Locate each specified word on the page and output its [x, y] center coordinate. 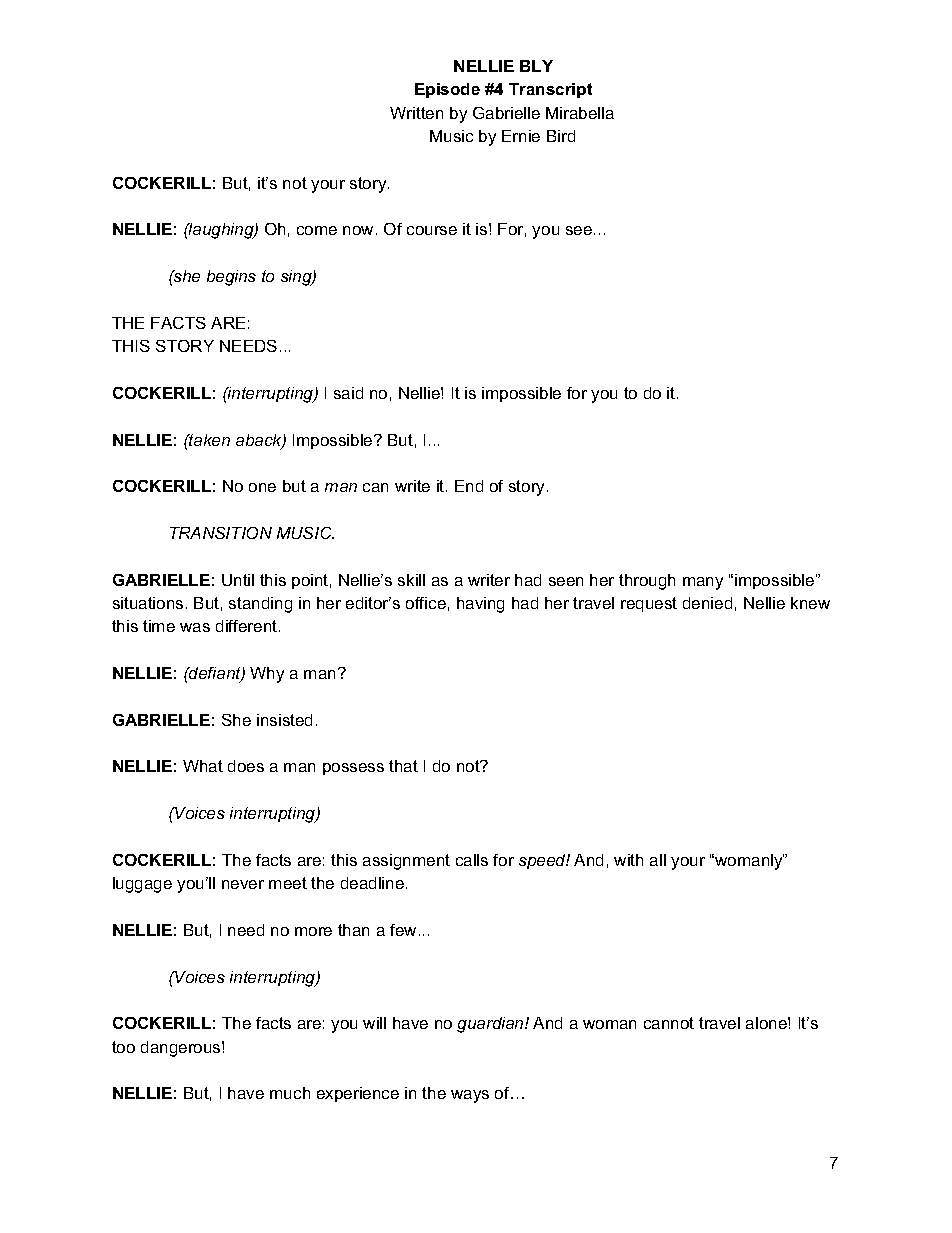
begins [231, 278]
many [703, 583]
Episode [447, 90]
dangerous [182, 1049]
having [480, 605]
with [628, 860]
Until [238, 580]
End [469, 486]
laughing [221, 231]
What [203, 766]
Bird [561, 136]
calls [472, 860]
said [348, 393]
